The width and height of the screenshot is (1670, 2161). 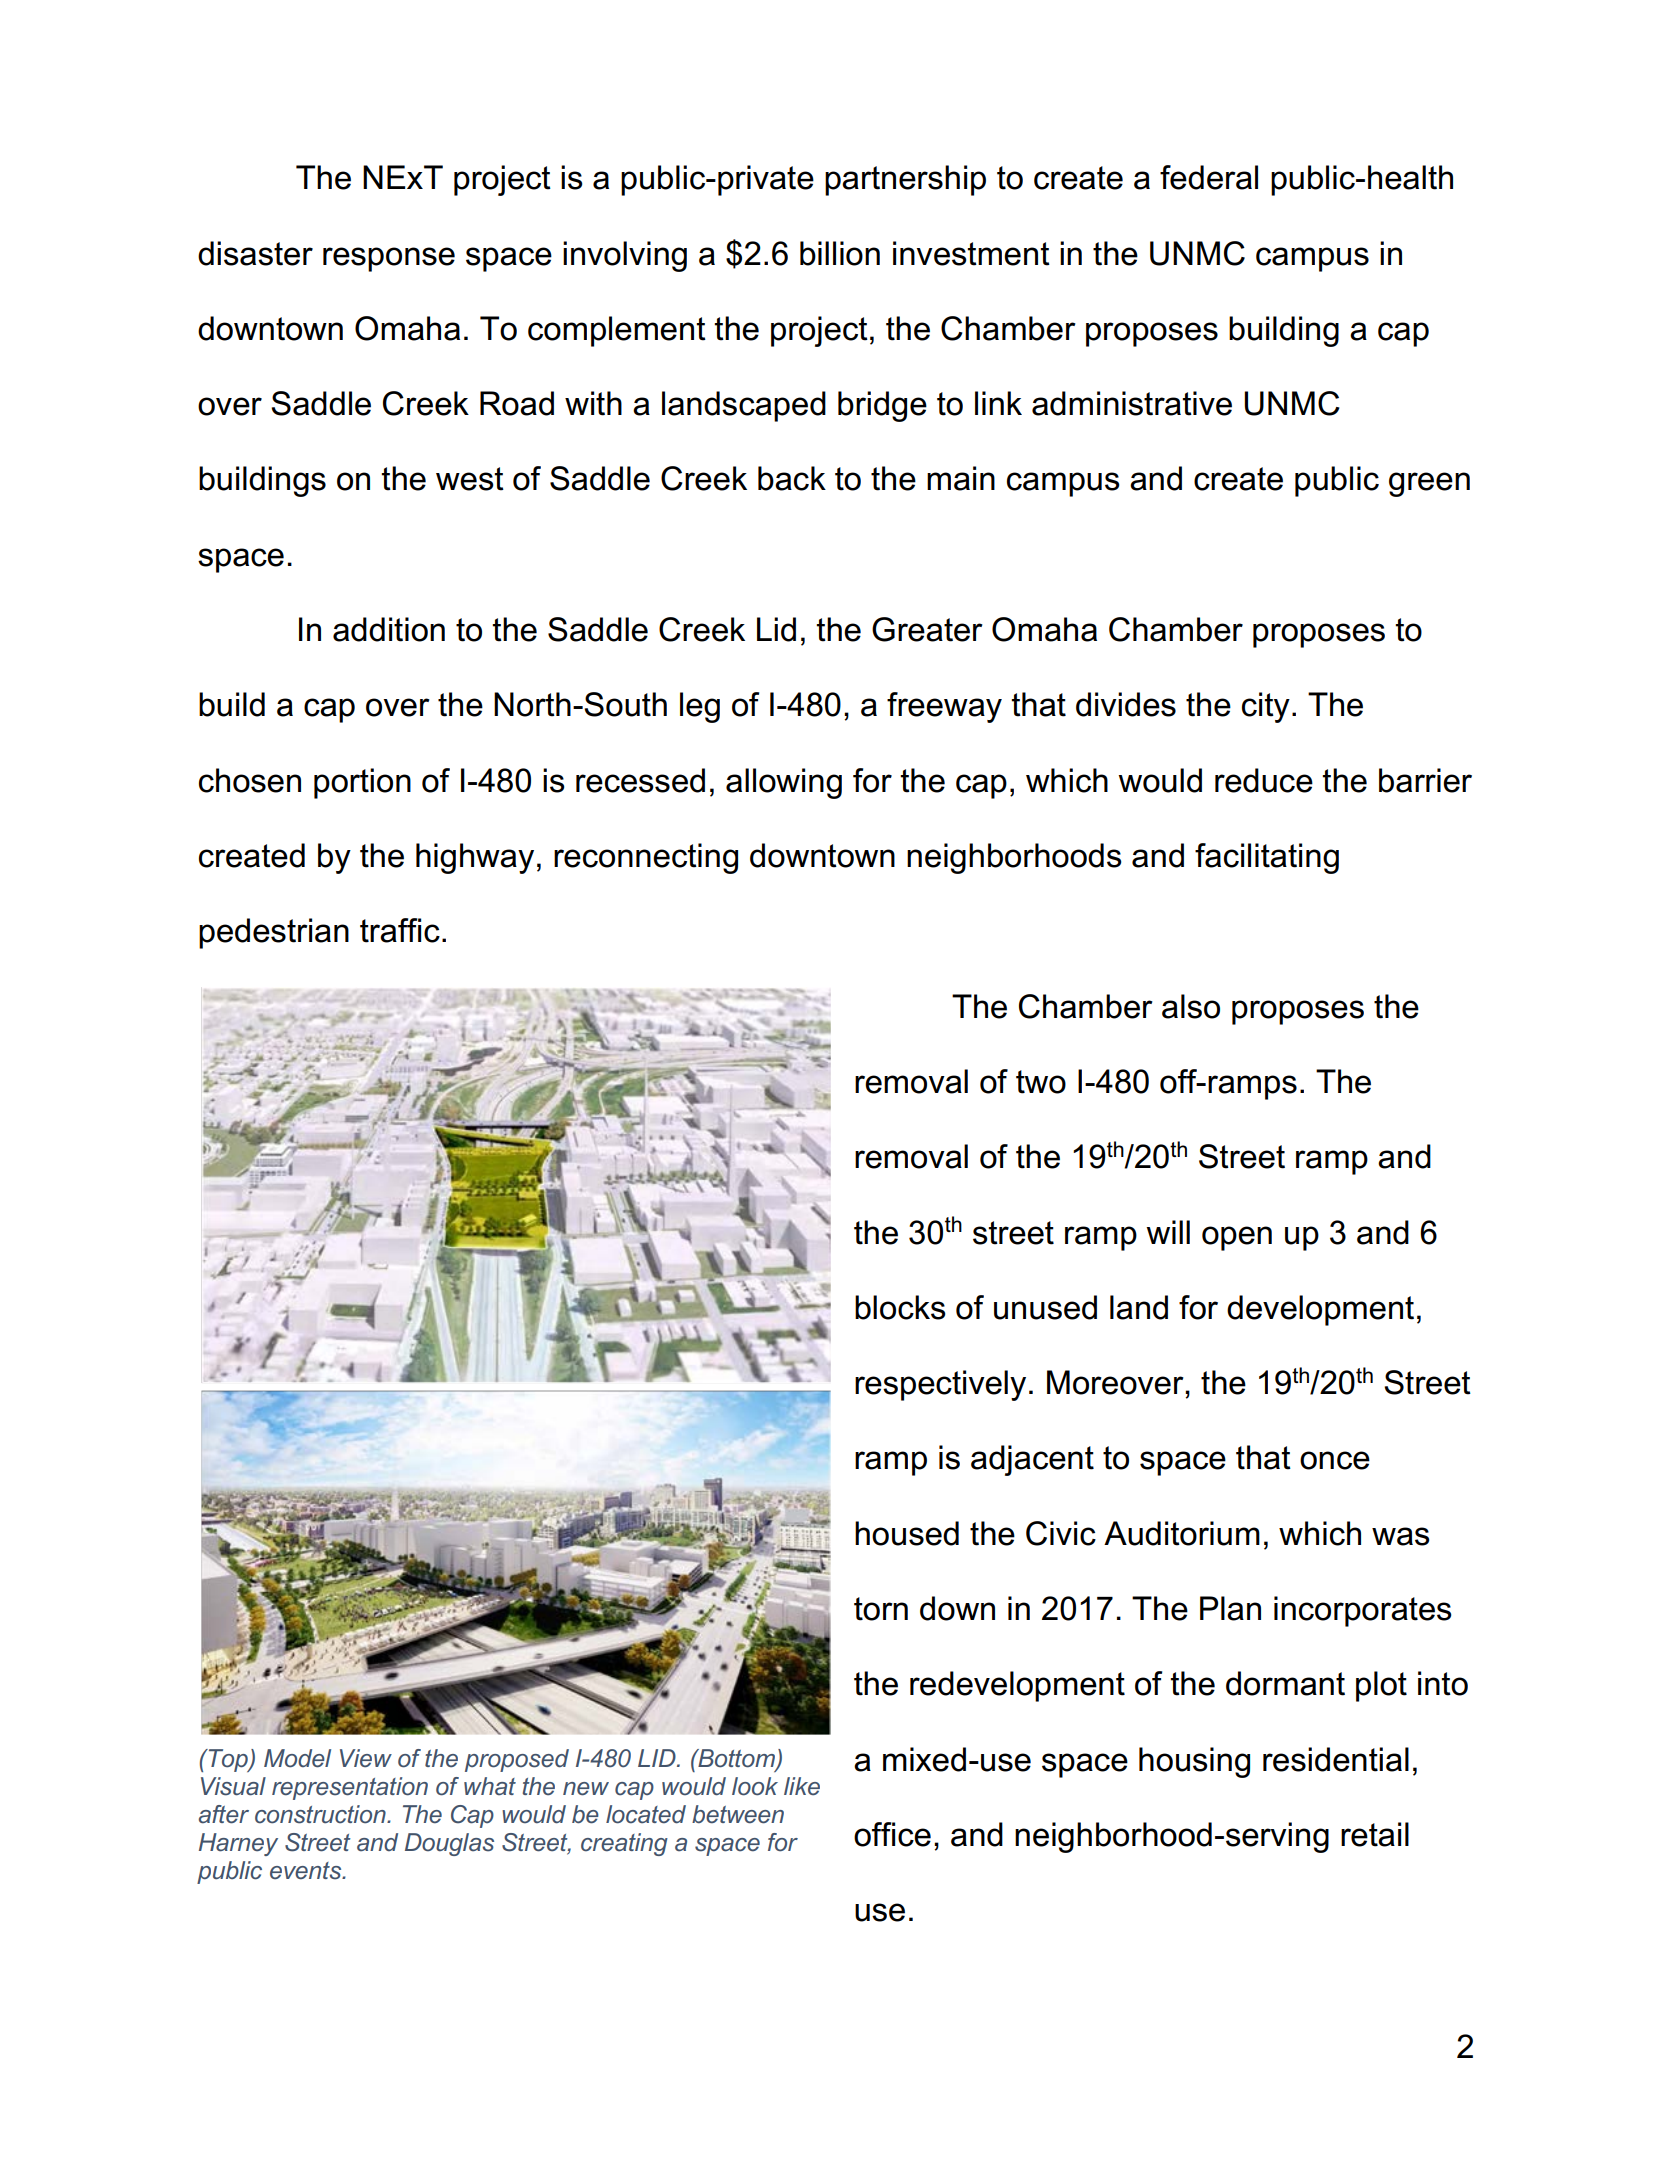 What do you see at coordinates (840, 253) in the screenshot?
I see `billion` at bounding box center [840, 253].
